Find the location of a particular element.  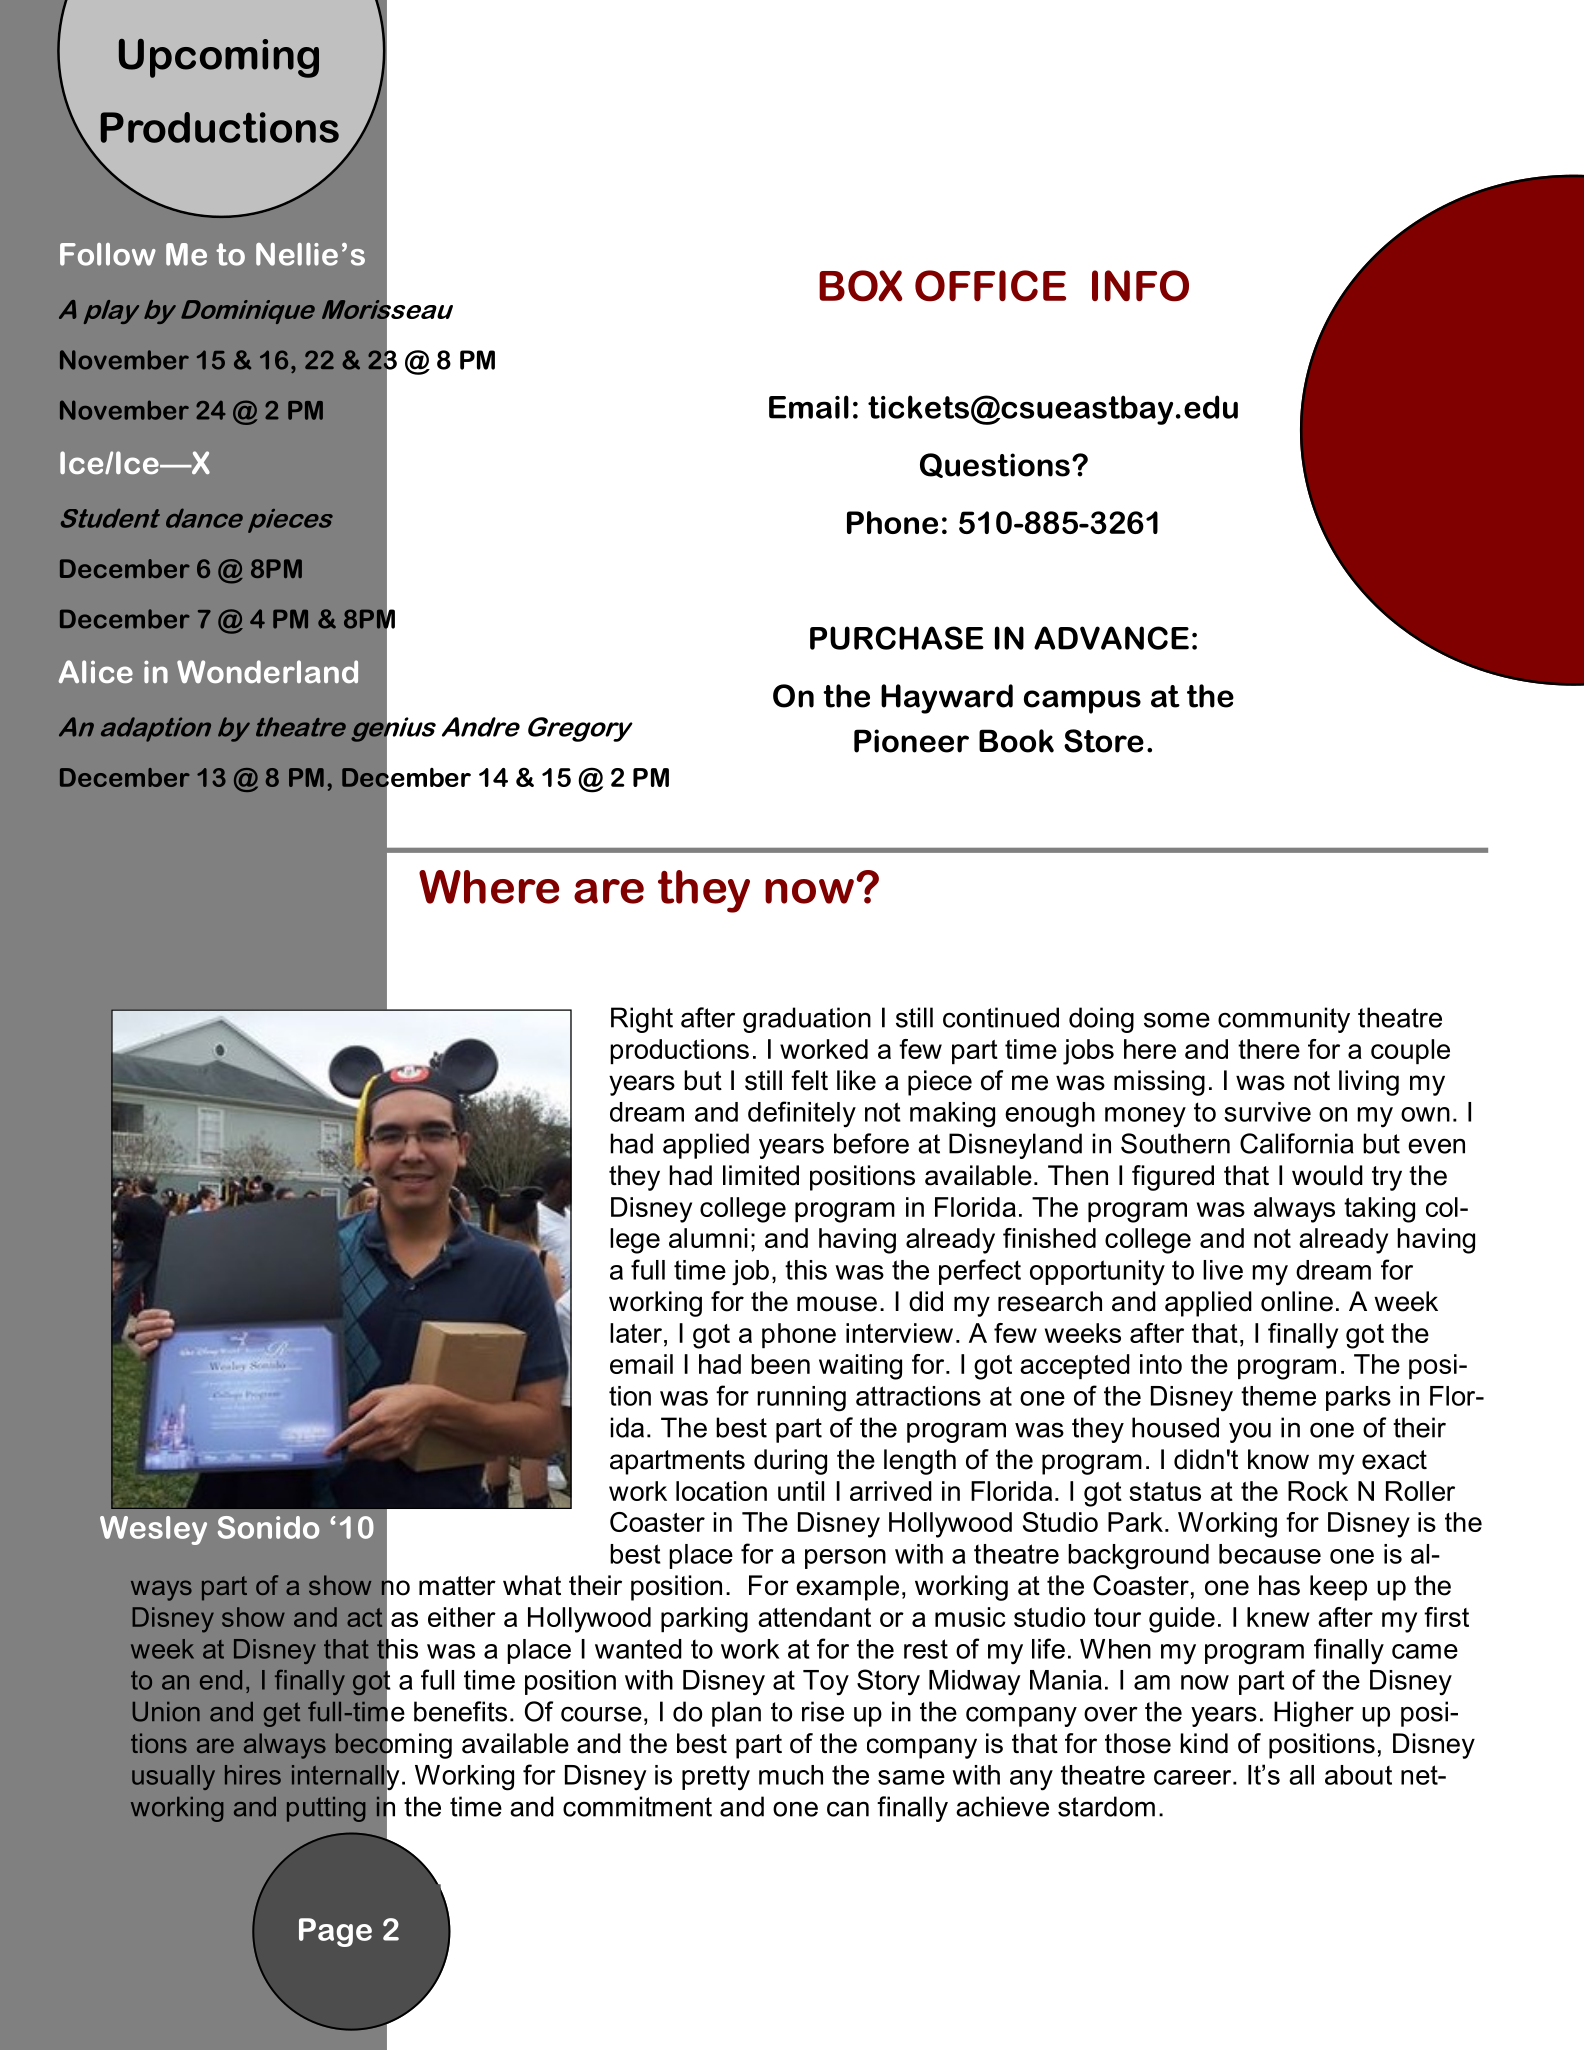

BOX is located at coordinates (861, 286).
